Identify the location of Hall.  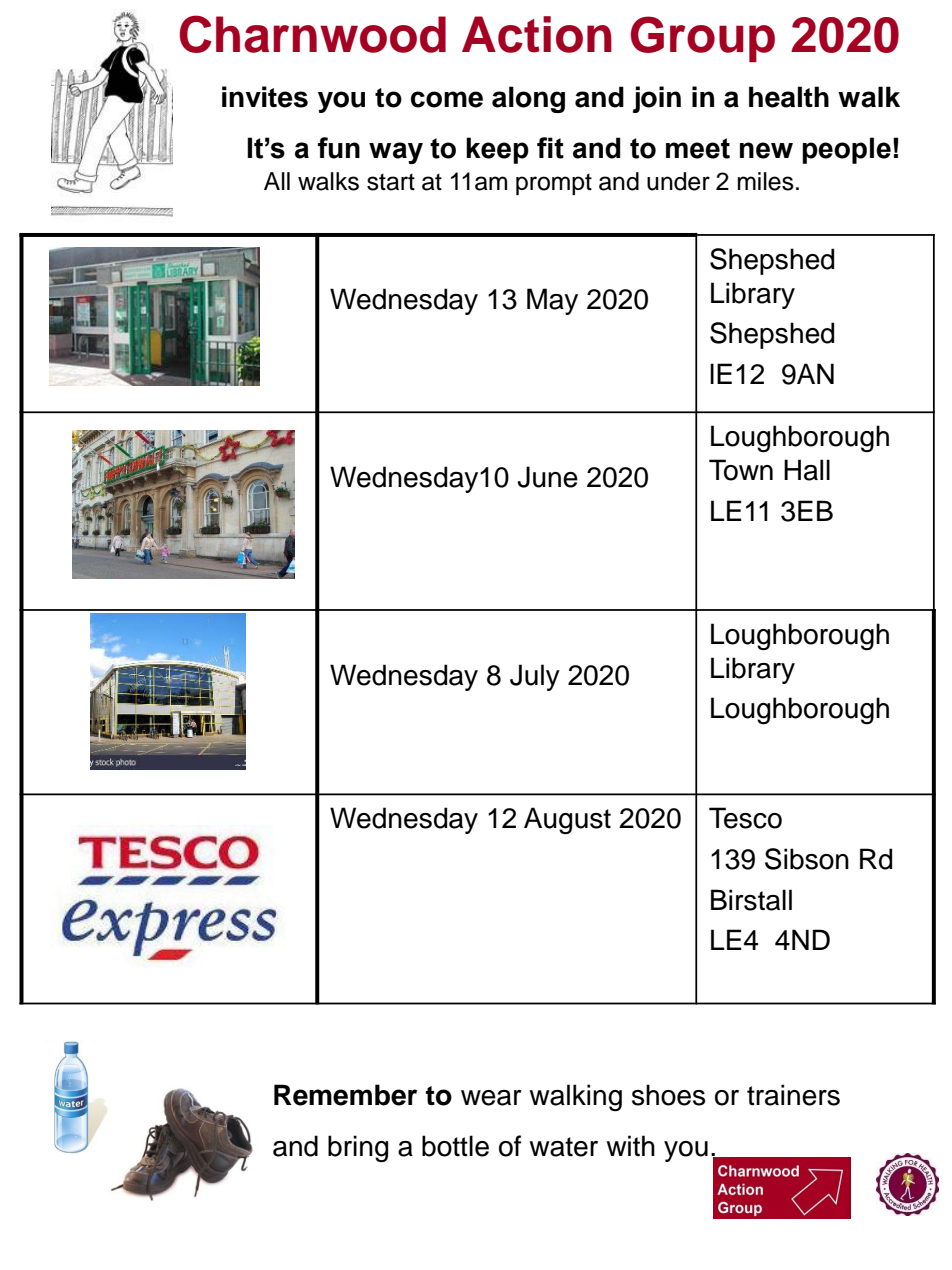
(807, 470).
